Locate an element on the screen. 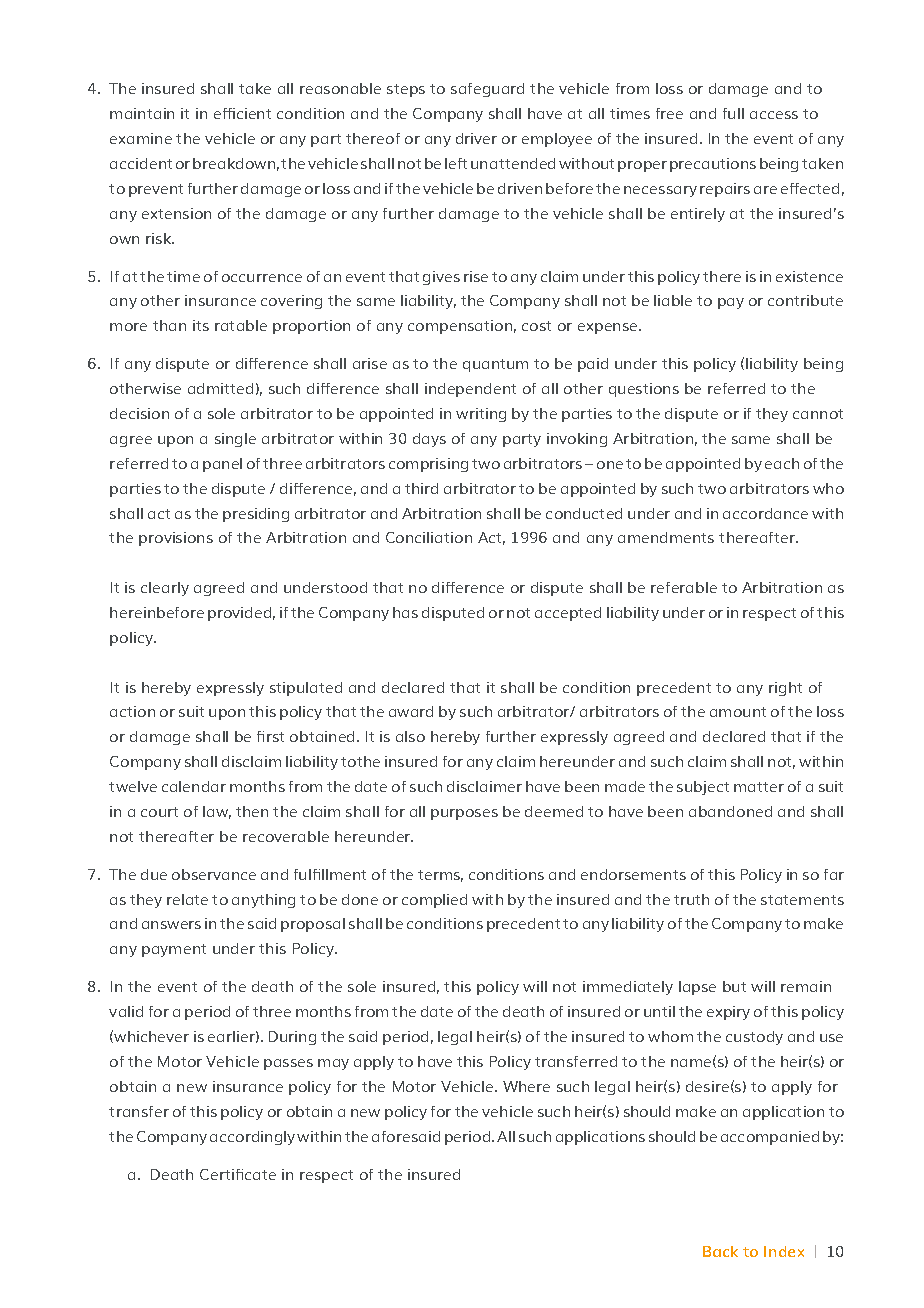  Certificate is located at coordinates (238, 1174).
